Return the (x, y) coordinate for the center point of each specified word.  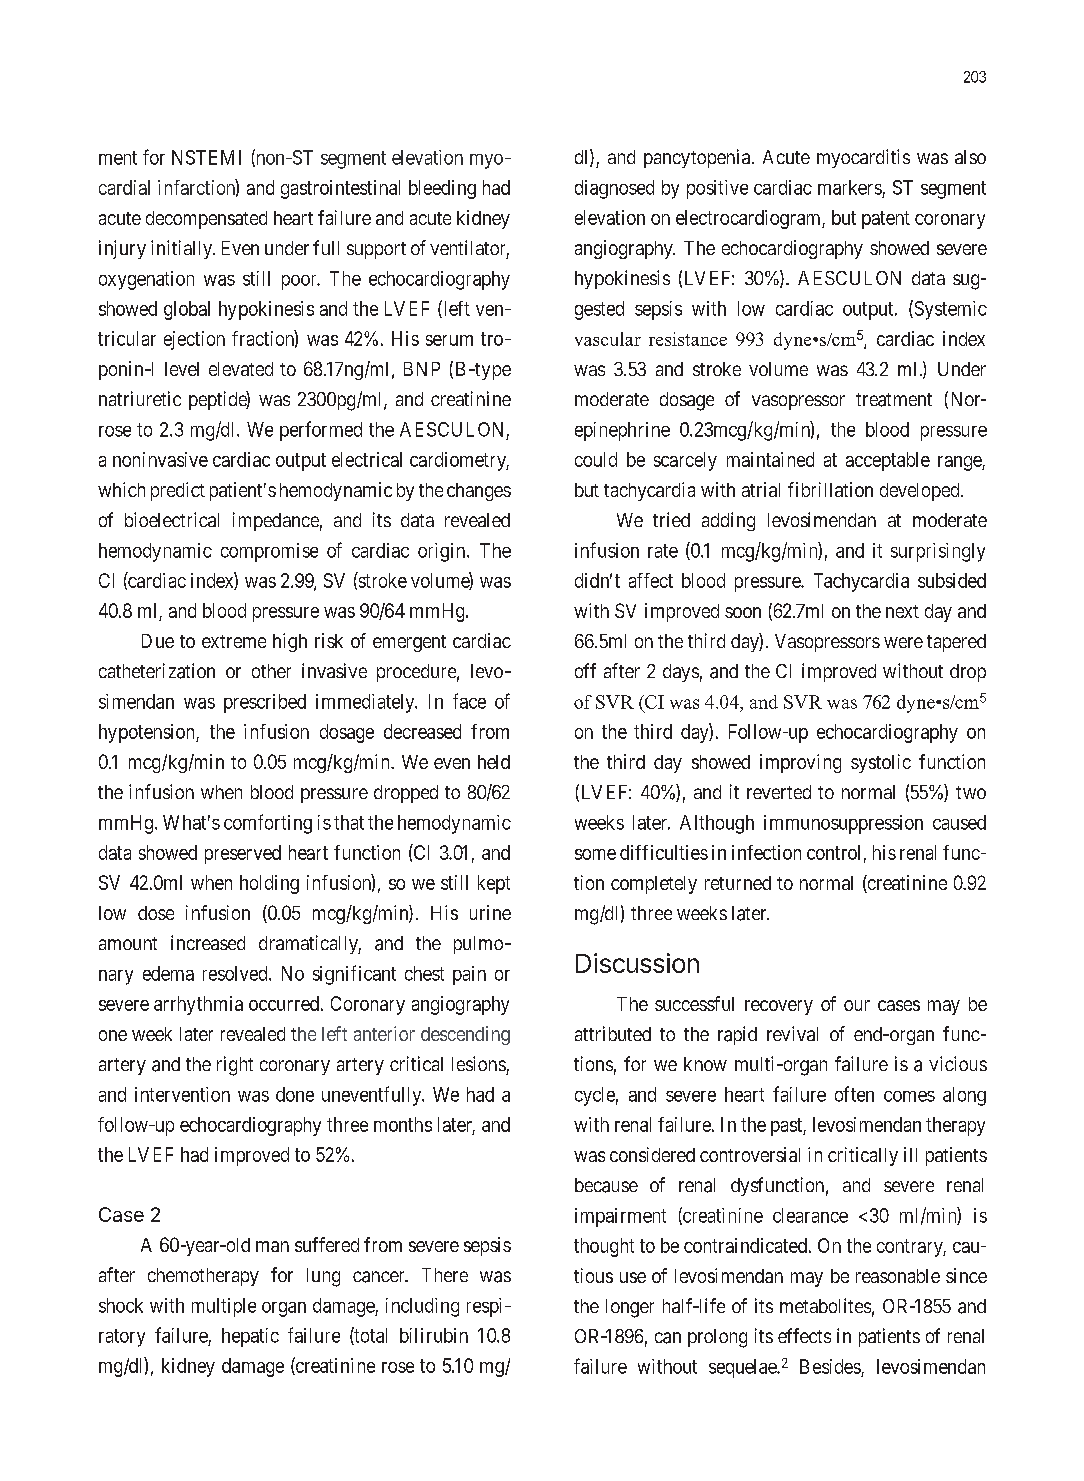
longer (630, 1308)
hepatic (250, 1337)
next (902, 611)
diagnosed (614, 189)
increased (208, 942)
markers (850, 187)
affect (651, 580)
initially (183, 249)
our (857, 1005)
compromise (269, 552)
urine (490, 912)
